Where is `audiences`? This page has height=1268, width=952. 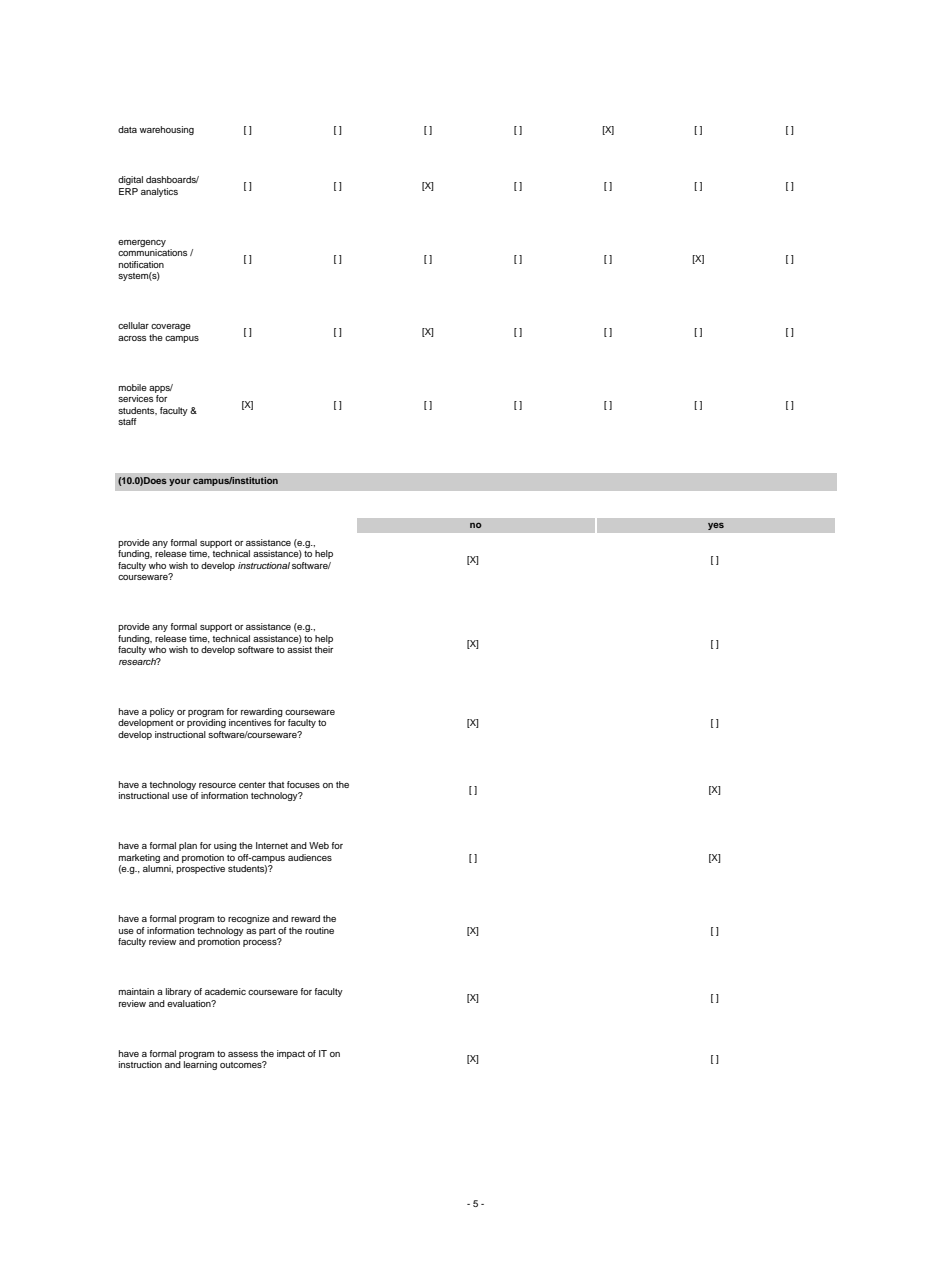
audiences is located at coordinates (310, 857).
